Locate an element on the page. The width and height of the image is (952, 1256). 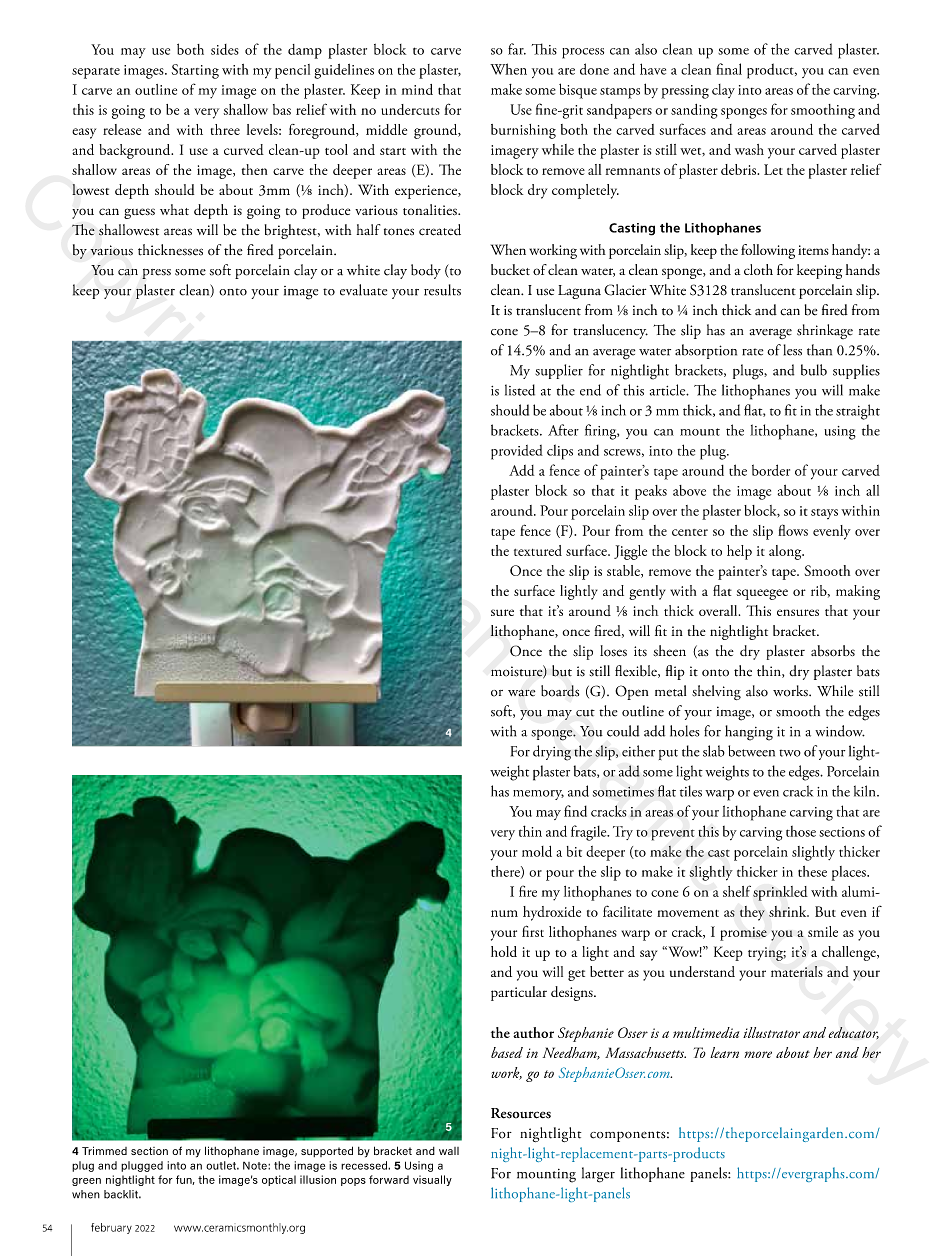
mind is located at coordinates (417, 89).
